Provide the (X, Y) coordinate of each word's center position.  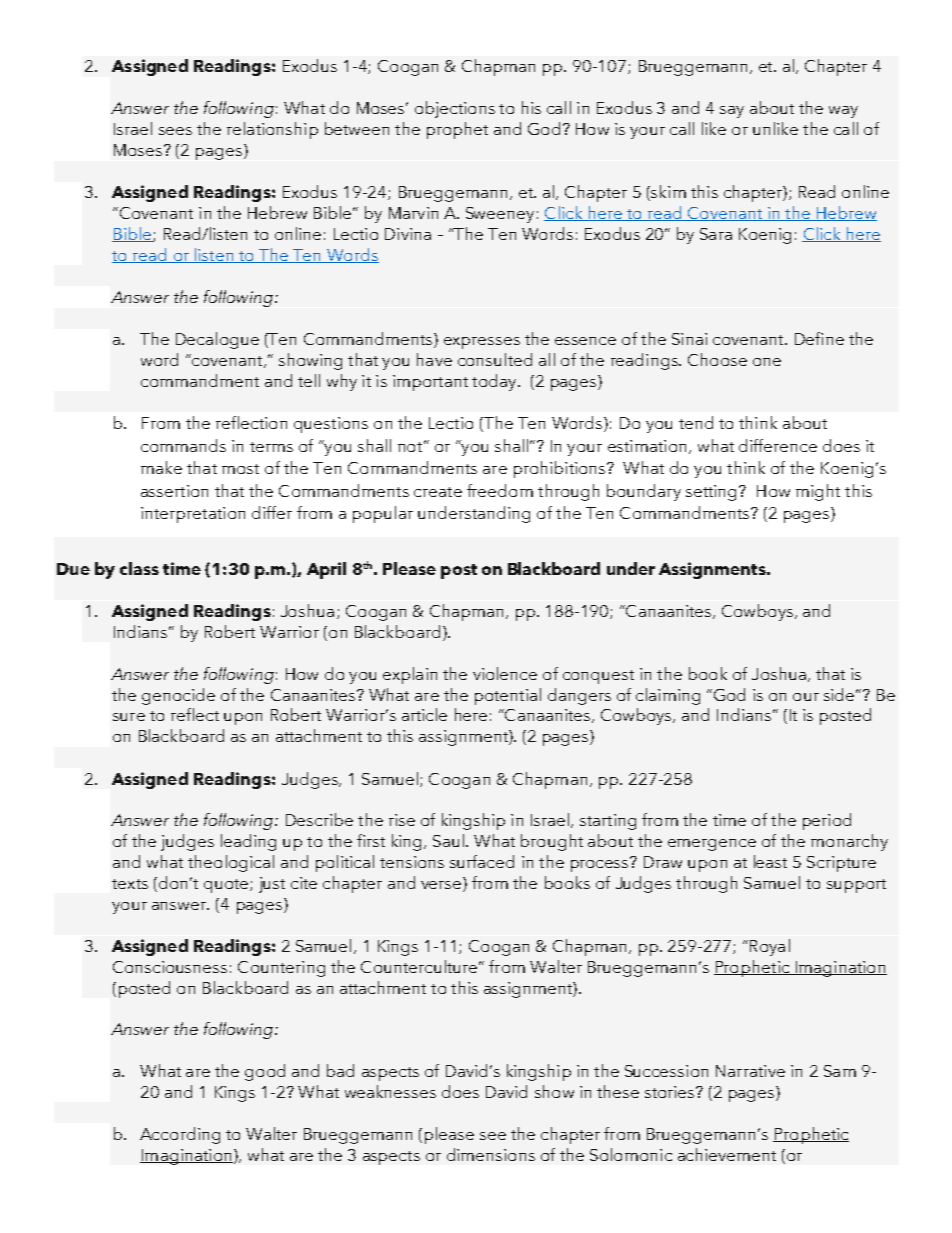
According (180, 1135)
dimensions (491, 1154)
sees (175, 131)
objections (455, 109)
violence (505, 673)
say (732, 112)
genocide (178, 696)
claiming (668, 696)
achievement (727, 1154)
